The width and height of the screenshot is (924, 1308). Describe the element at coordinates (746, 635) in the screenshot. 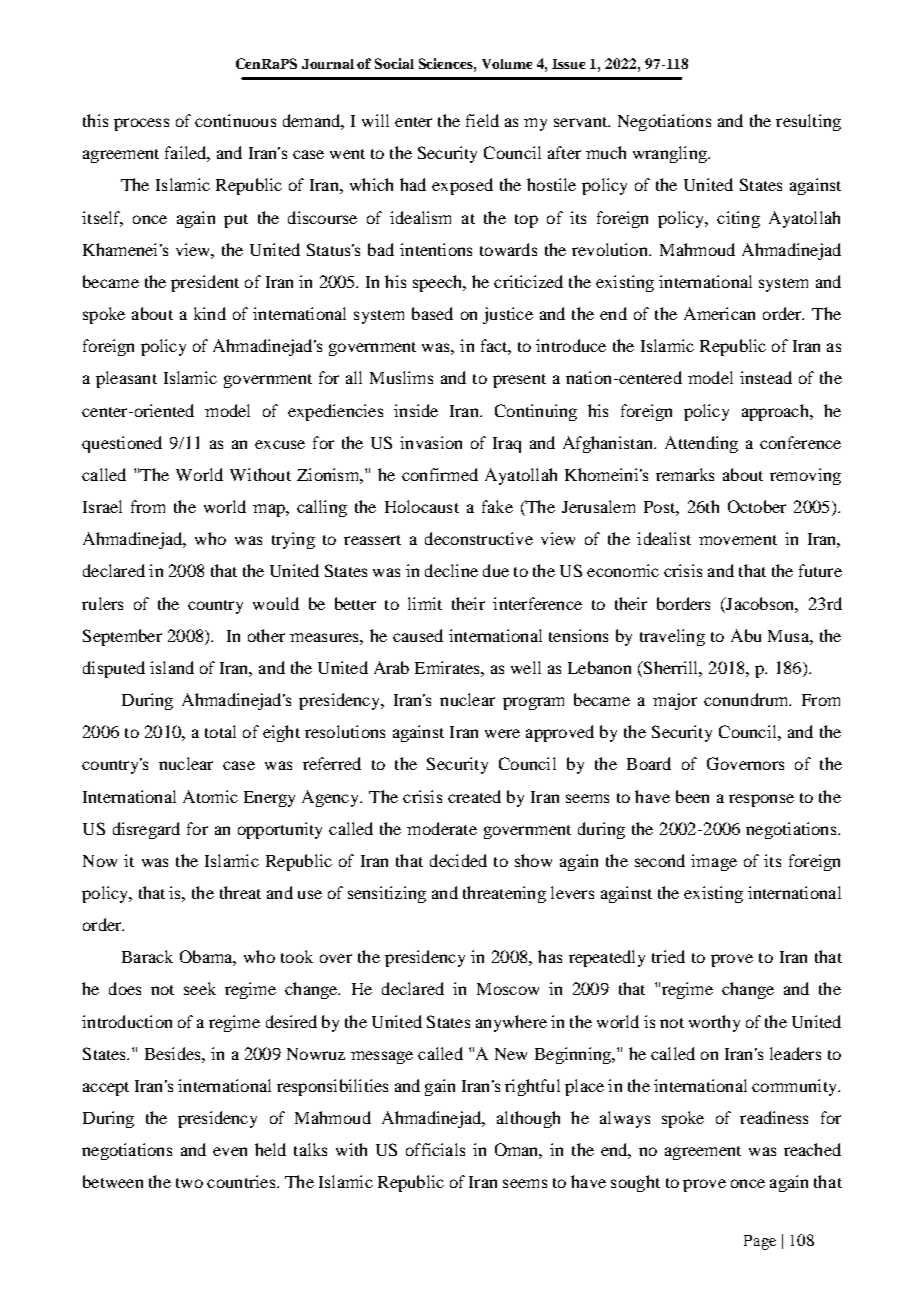

I see `Abu` at that location.
